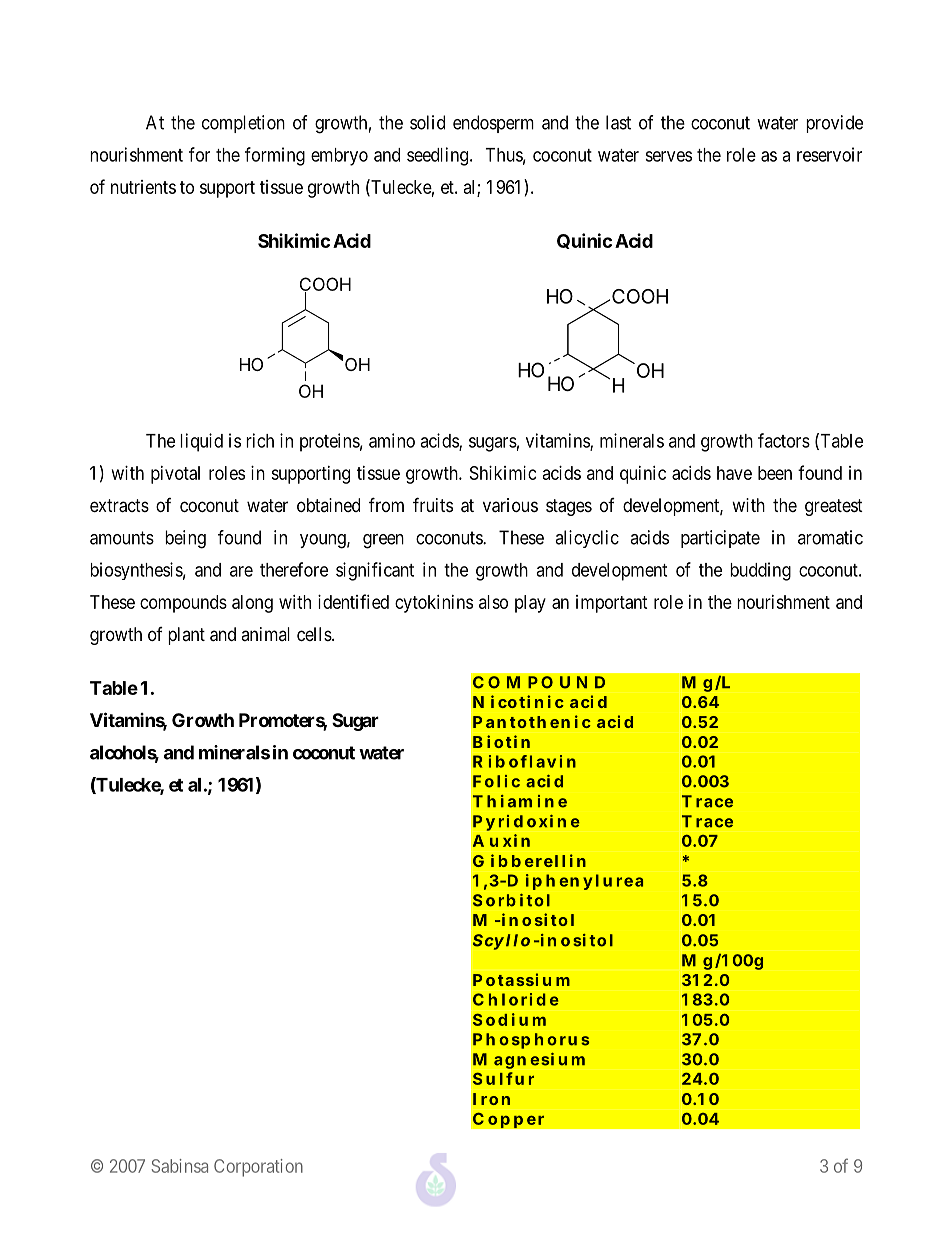 This page has width=952, height=1233. Describe the element at coordinates (314, 634) in the page. I see `cells` at that location.
